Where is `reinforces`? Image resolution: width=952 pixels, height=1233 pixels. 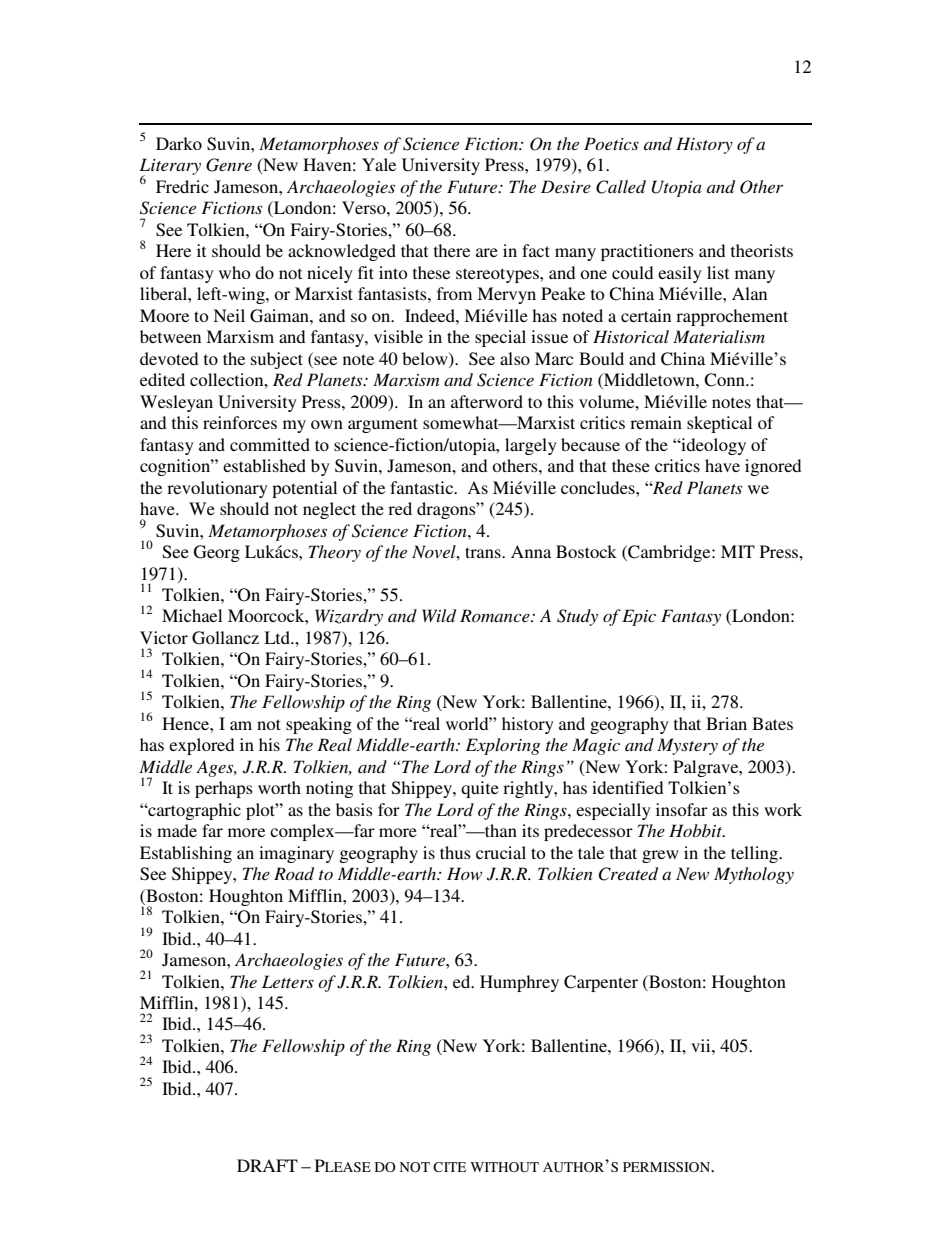
reinforces is located at coordinates (240, 422).
